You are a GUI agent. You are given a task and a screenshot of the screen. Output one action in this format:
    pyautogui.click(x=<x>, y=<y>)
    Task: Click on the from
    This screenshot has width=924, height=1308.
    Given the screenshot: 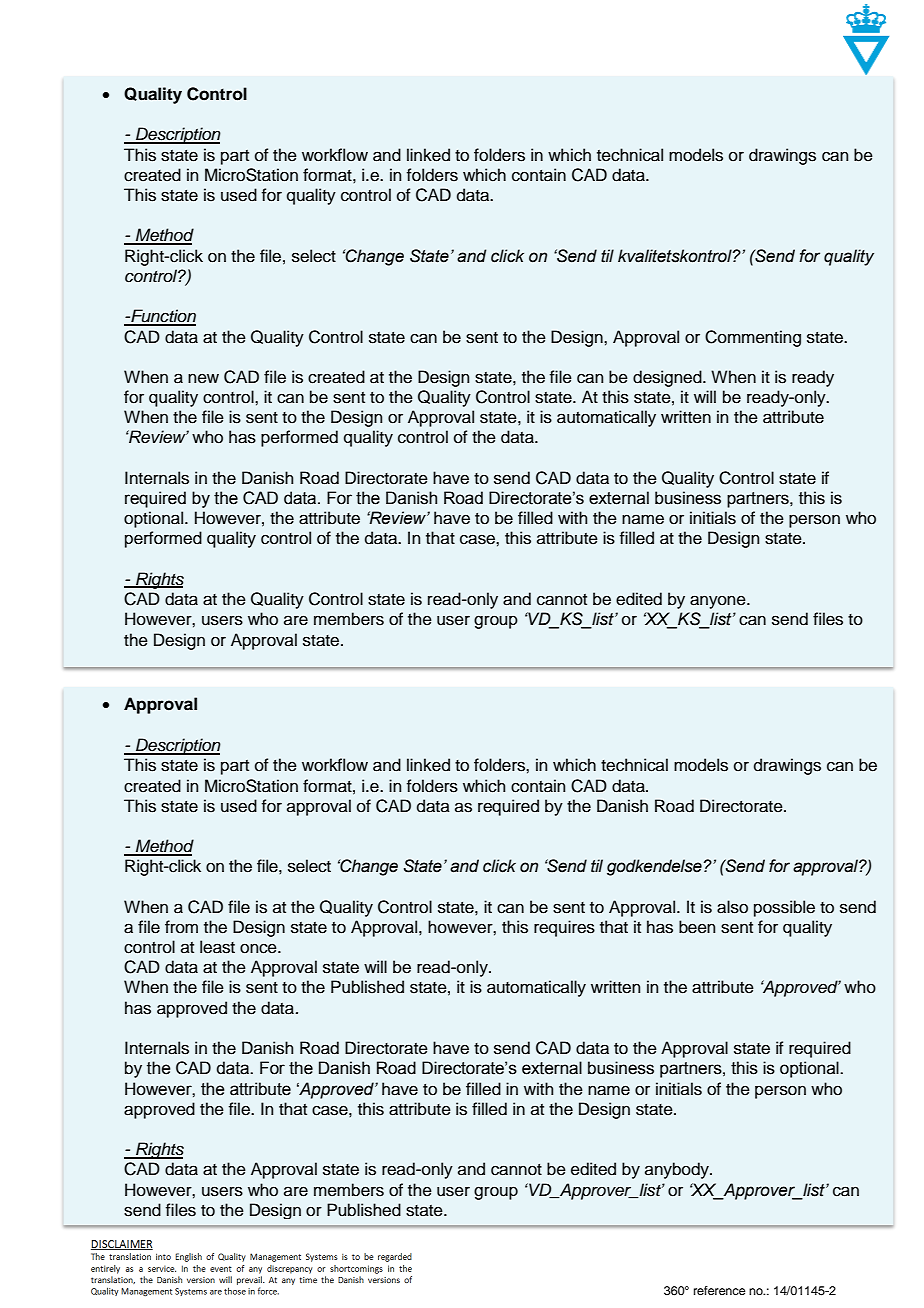 What is the action you would take?
    pyautogui.click(x=181, y=927)
